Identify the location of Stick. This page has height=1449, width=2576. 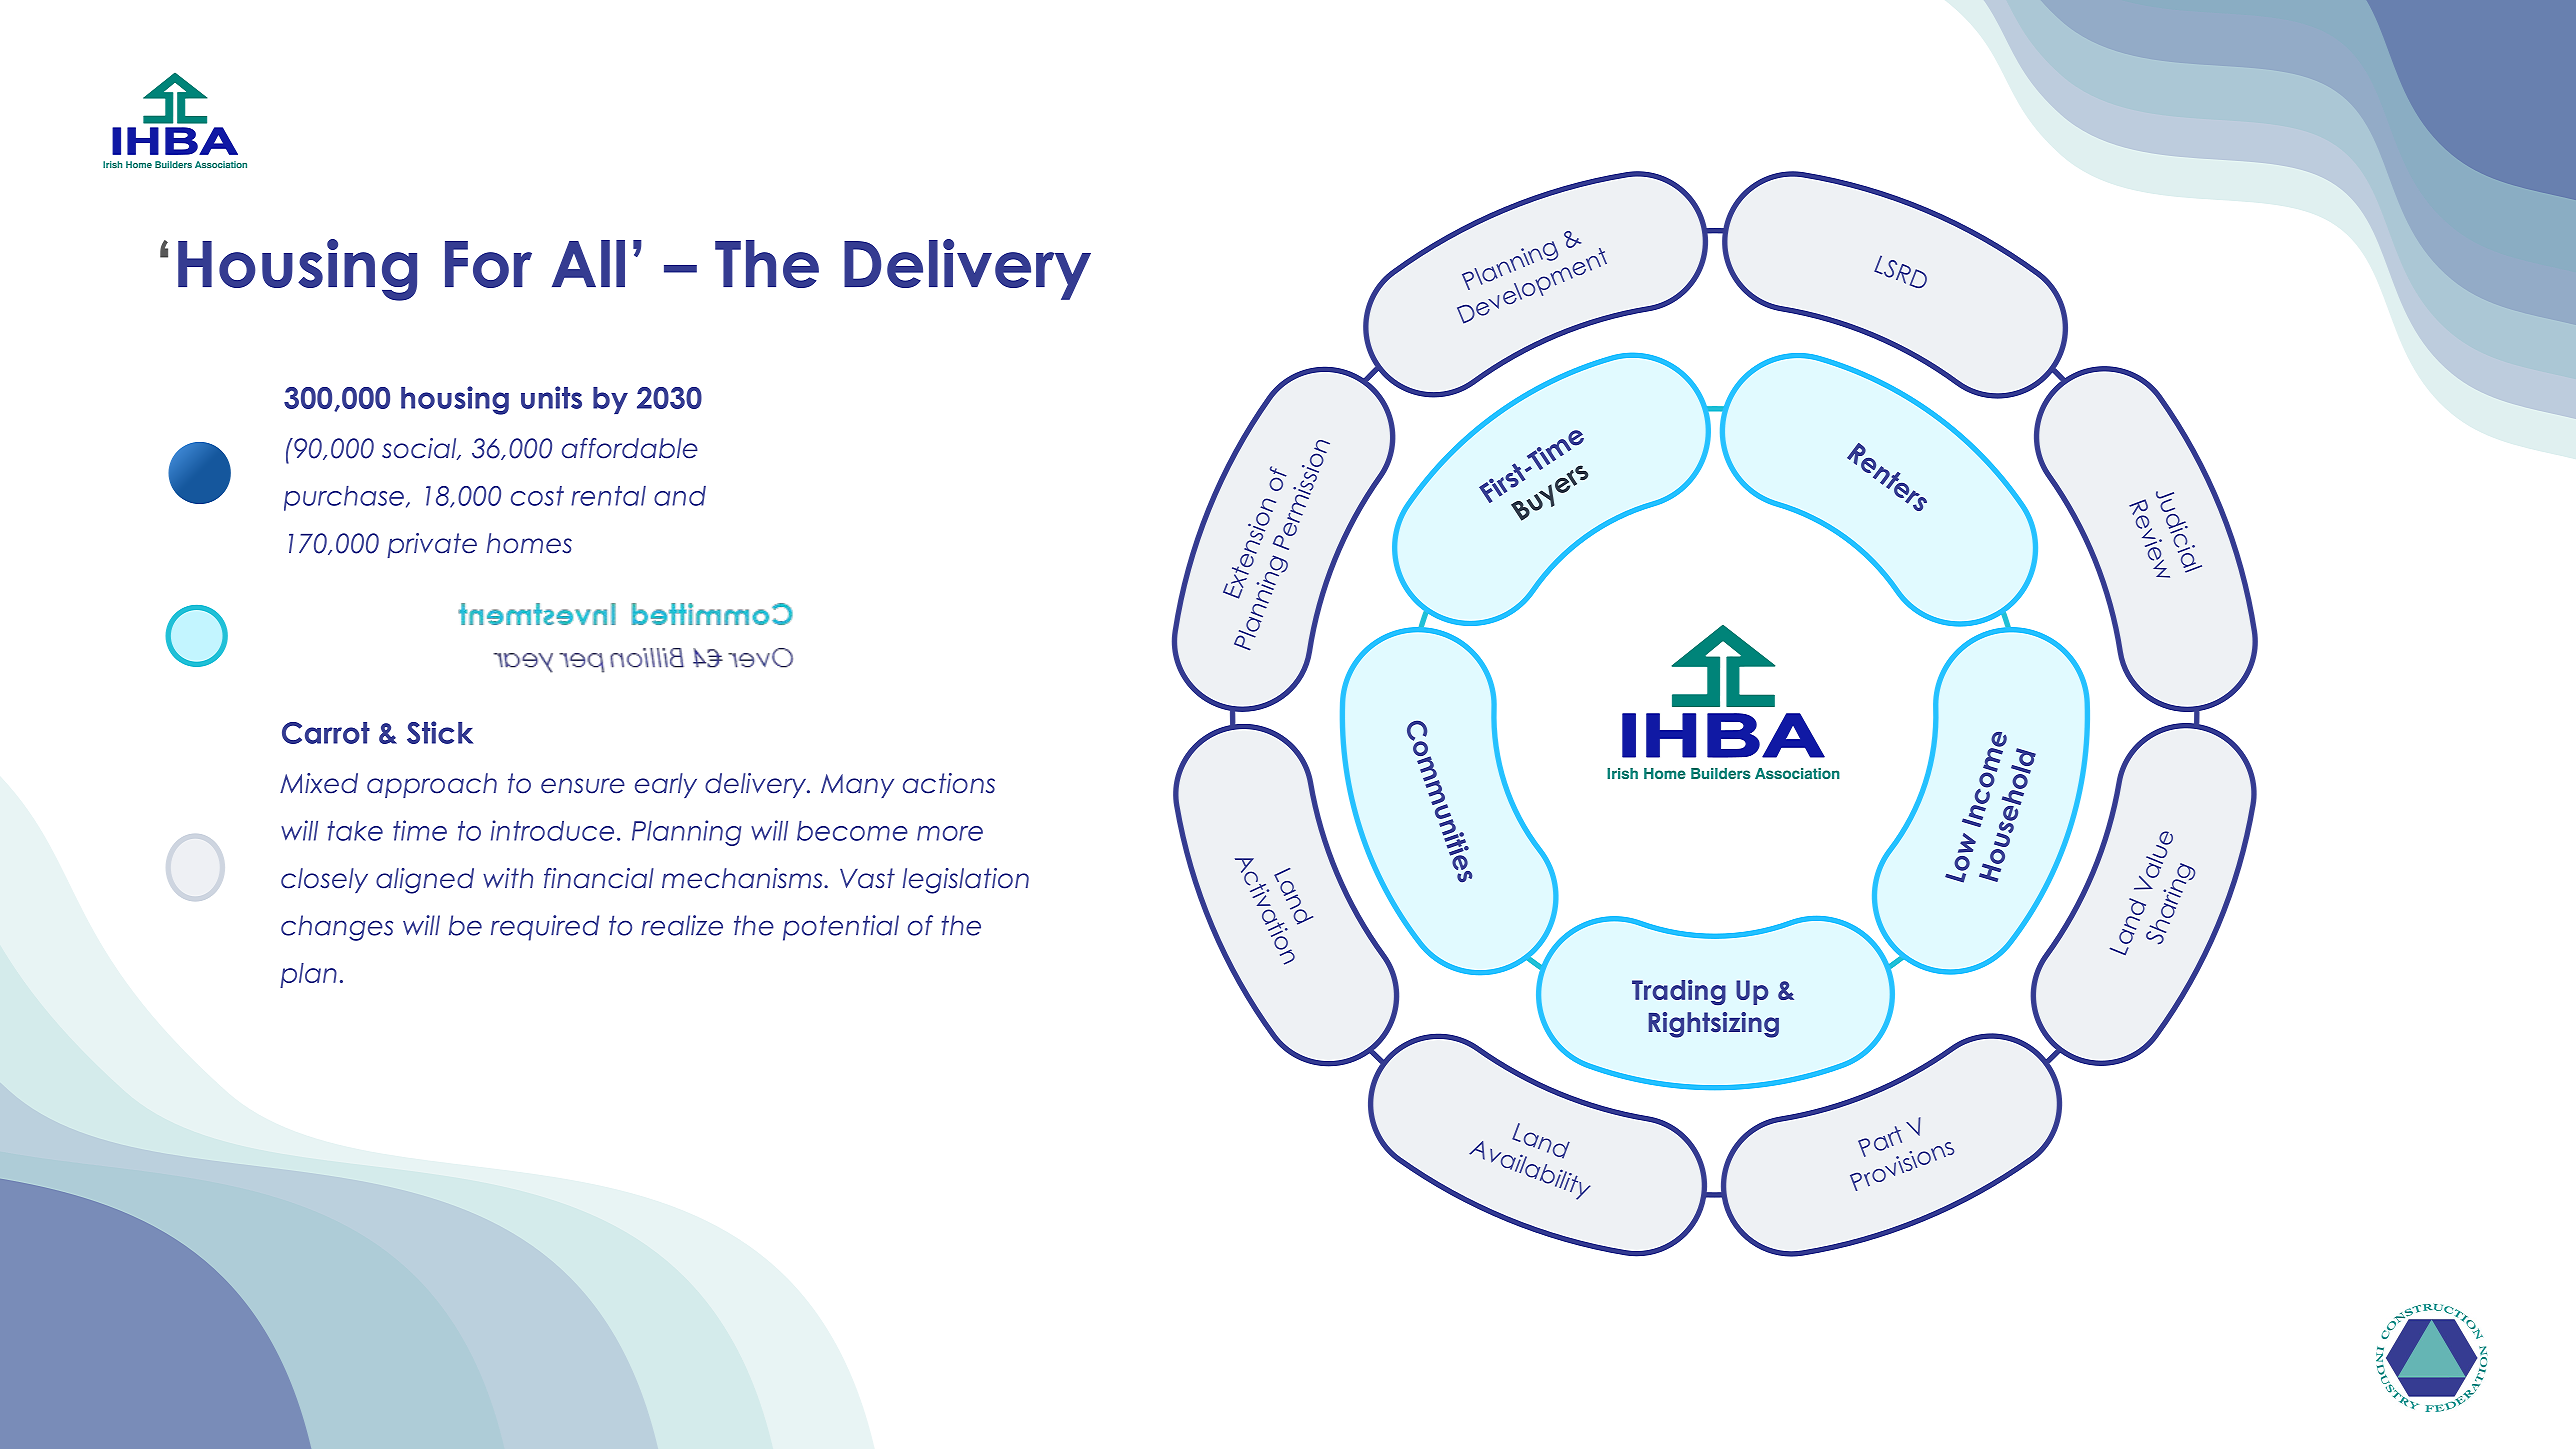
(440, 732).
